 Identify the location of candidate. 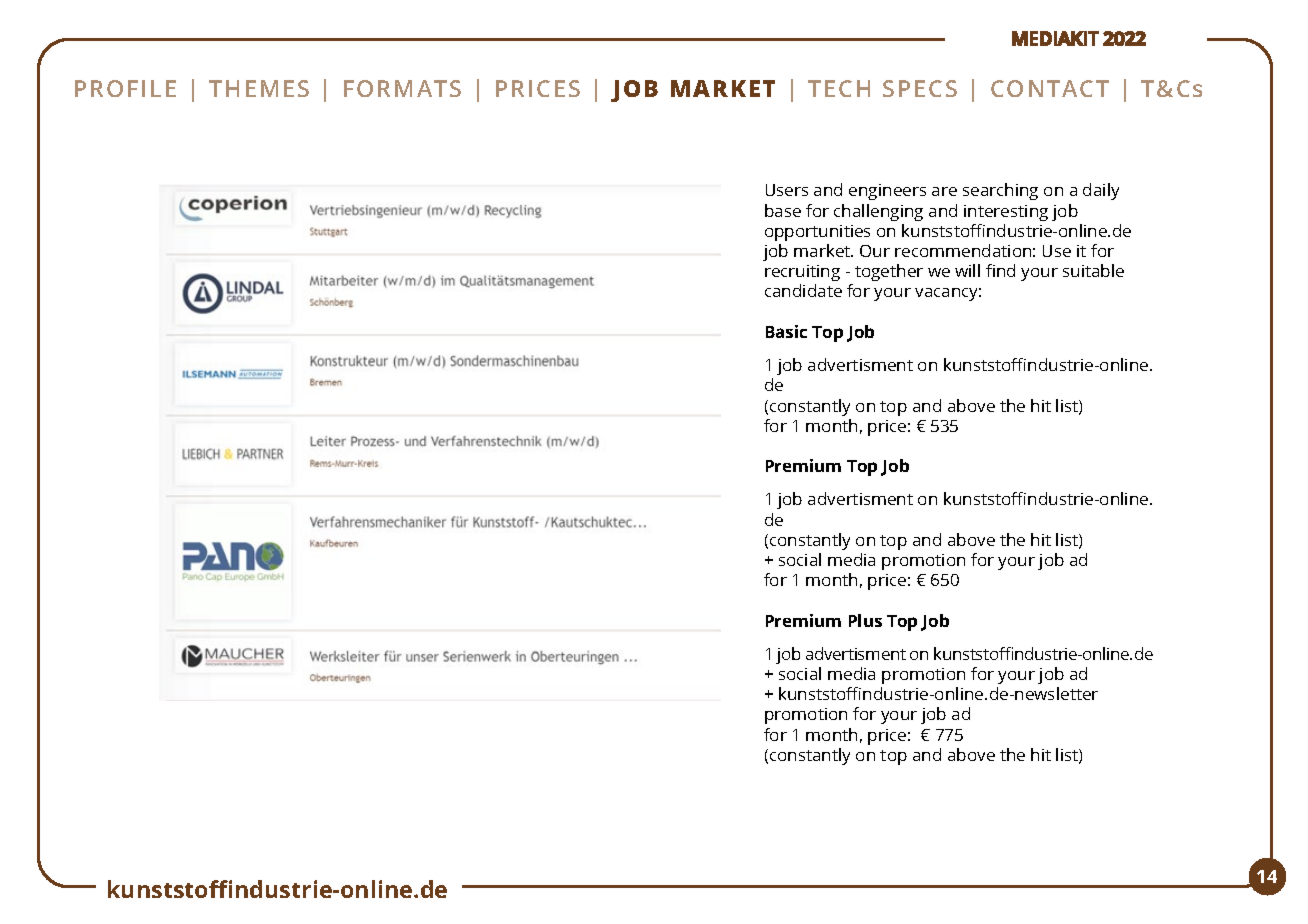
(803, 290).
